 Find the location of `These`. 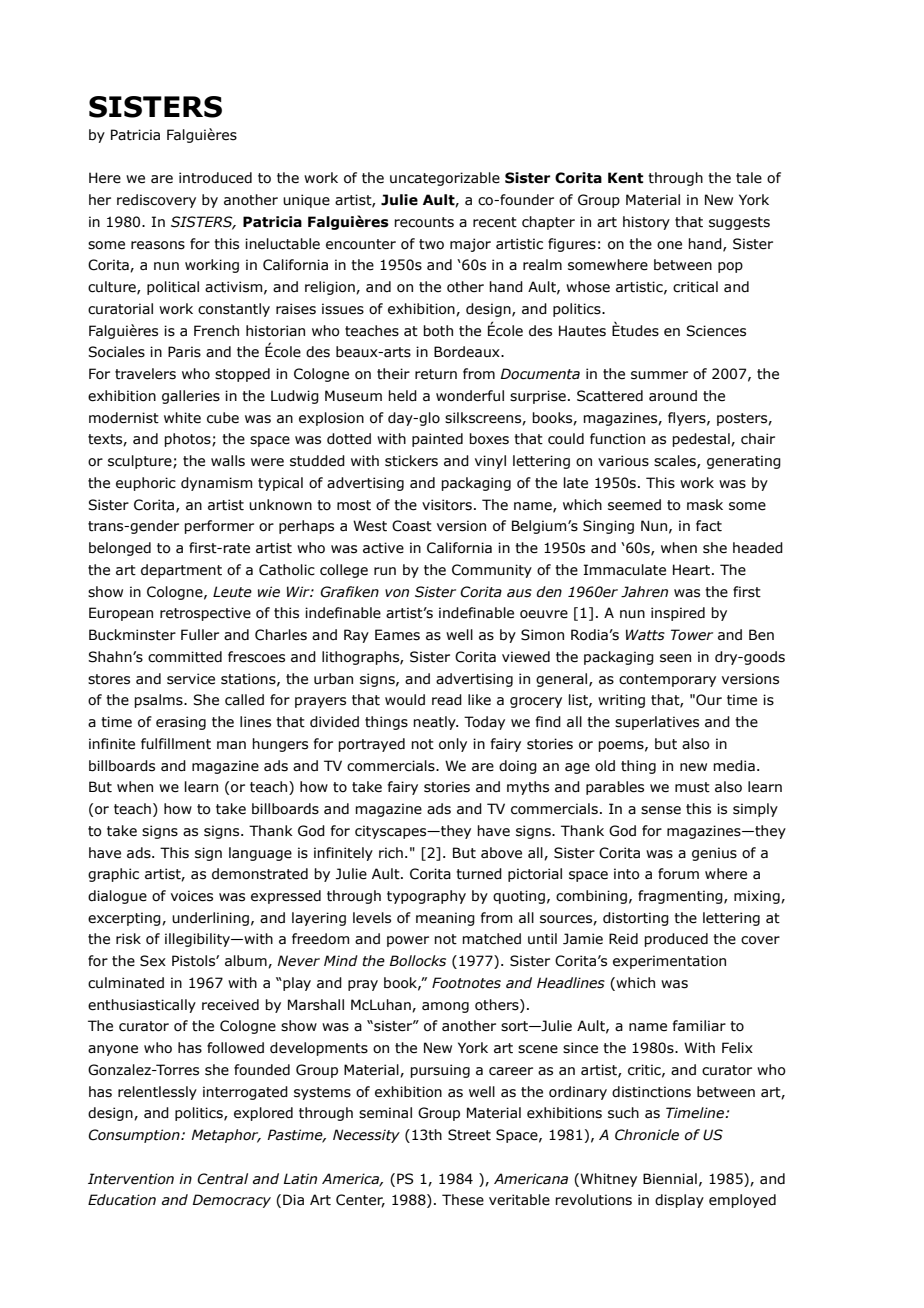

These is located at coordinates (463, 1200).
